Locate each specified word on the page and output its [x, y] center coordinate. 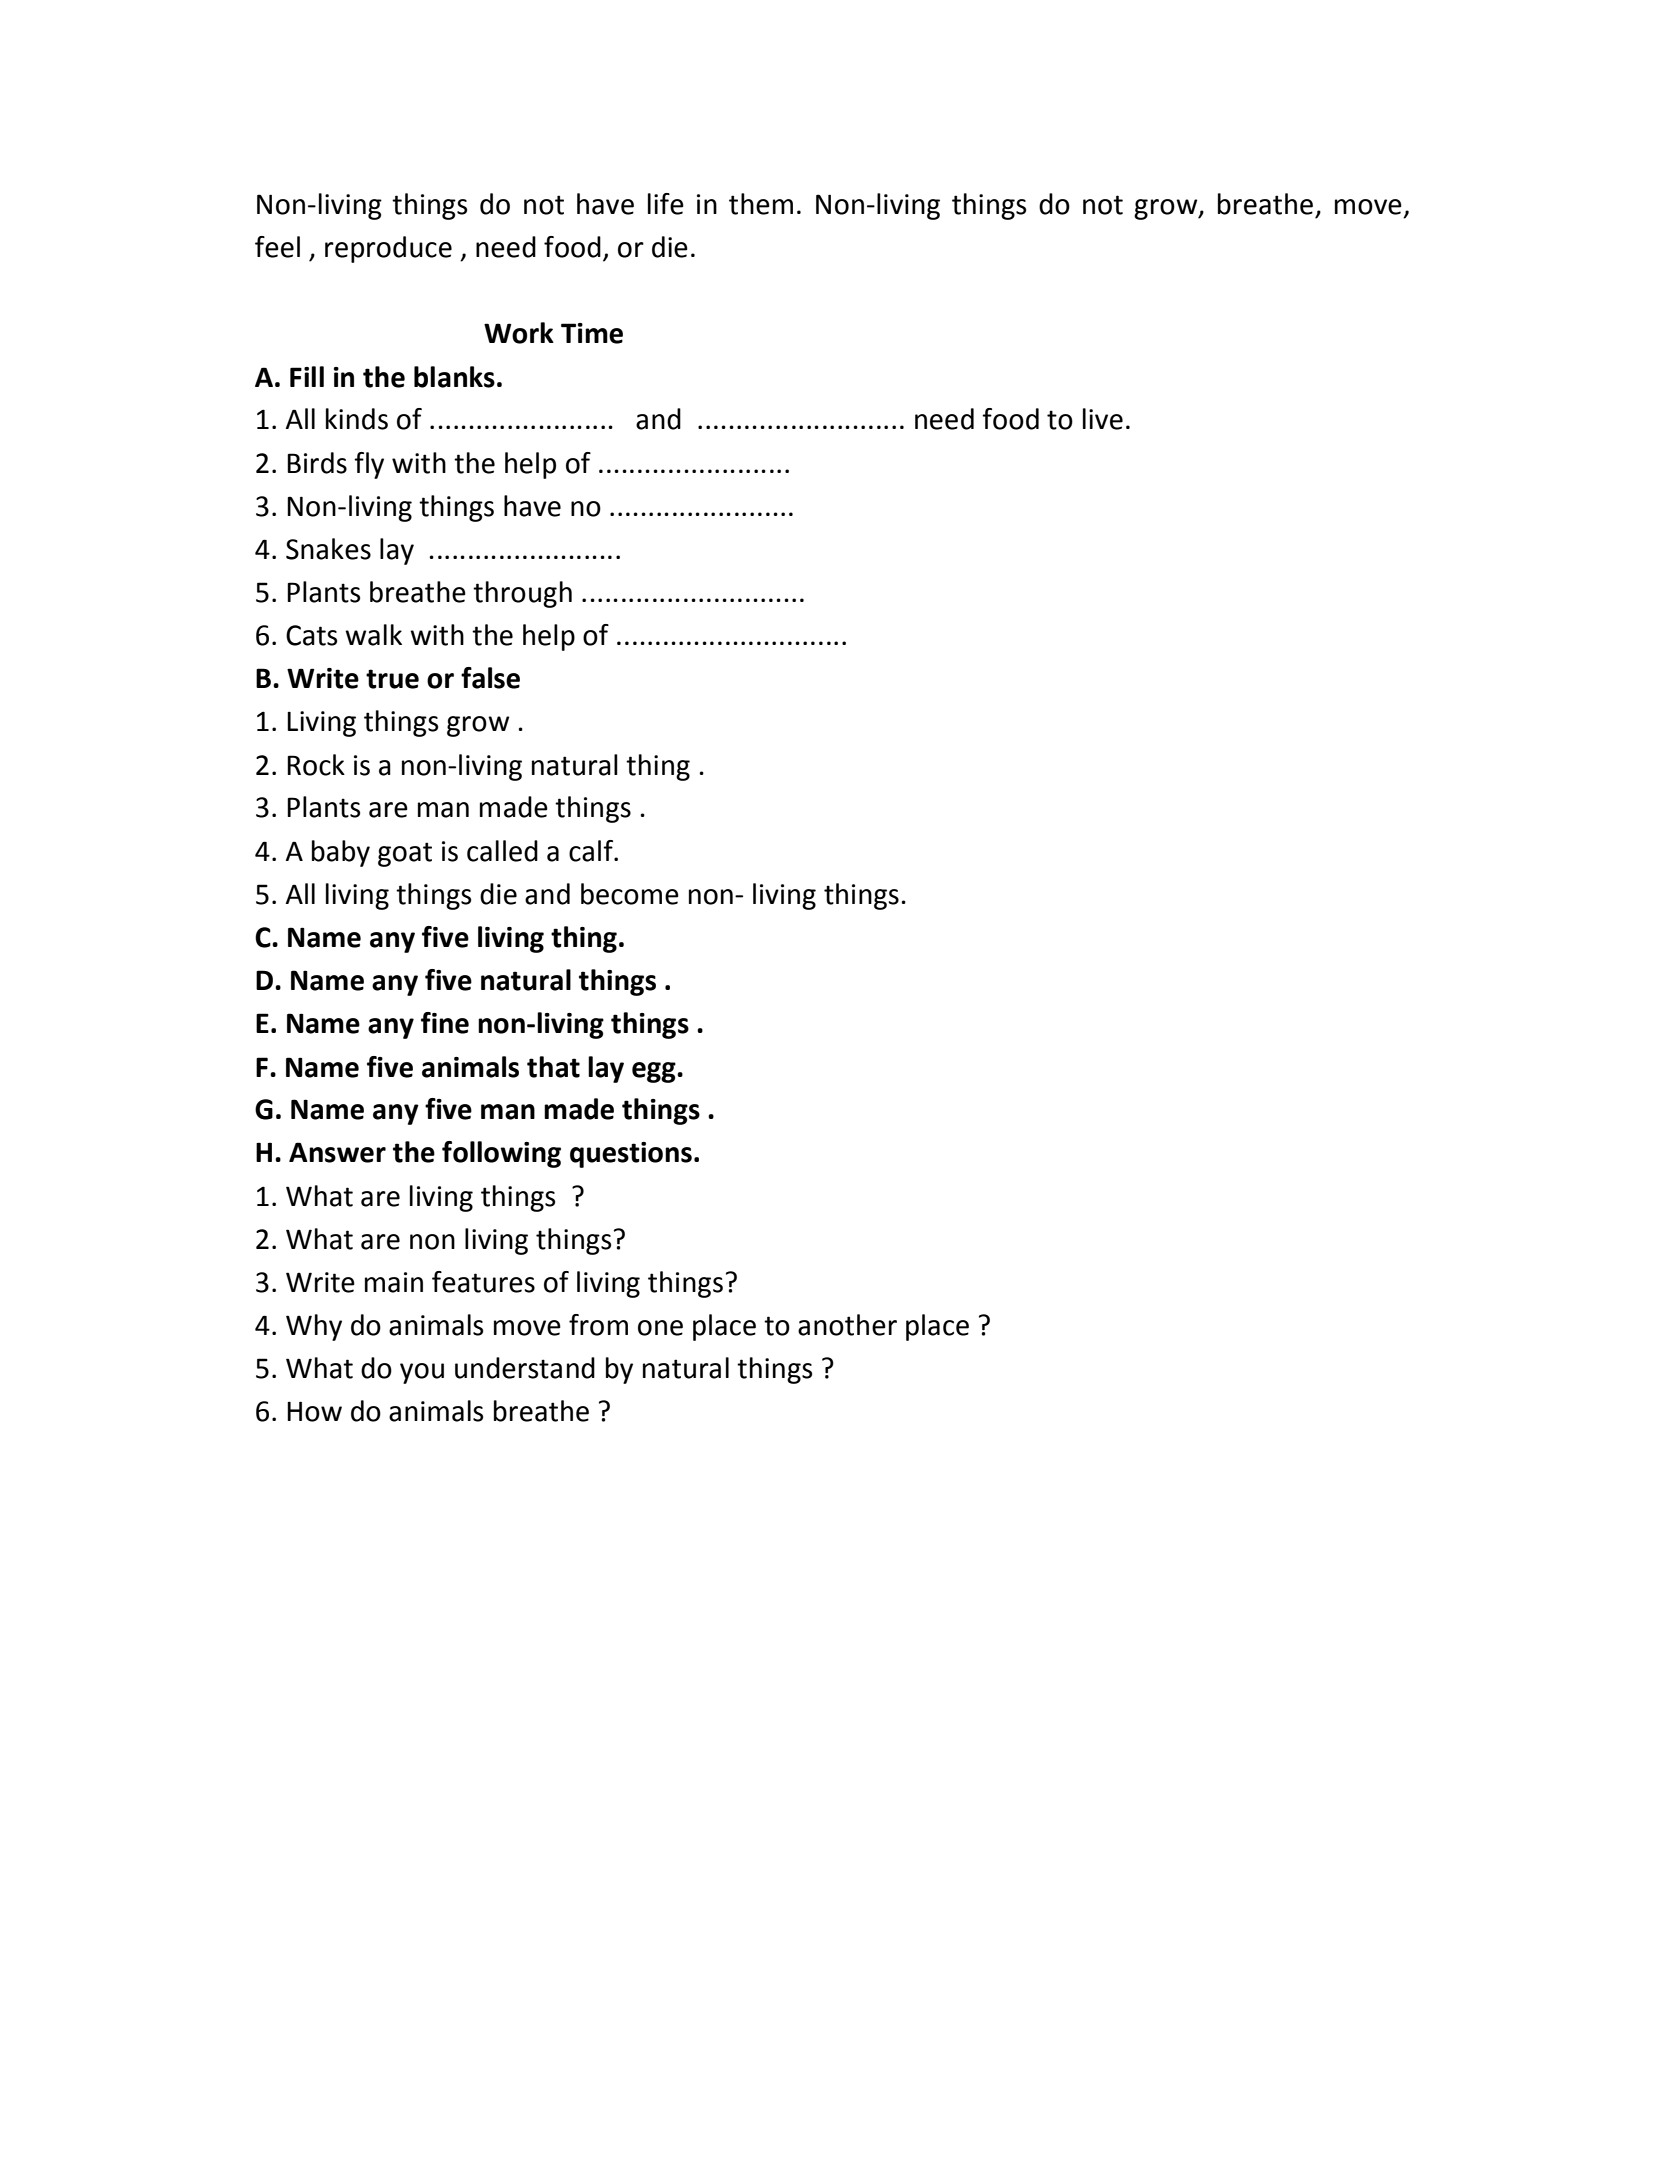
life [666, 204]
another [847, 1325]
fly [369, 465]
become [630, 894]
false [490, 678]
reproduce [388, 249]
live [1103, 419]
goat [405, 854]
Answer [337, 1152]
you [422, 1373]
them [761, 204]
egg [655, 1072]
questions [631, 1155]
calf [592, 851]
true [392, 679]
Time [592, 333]
